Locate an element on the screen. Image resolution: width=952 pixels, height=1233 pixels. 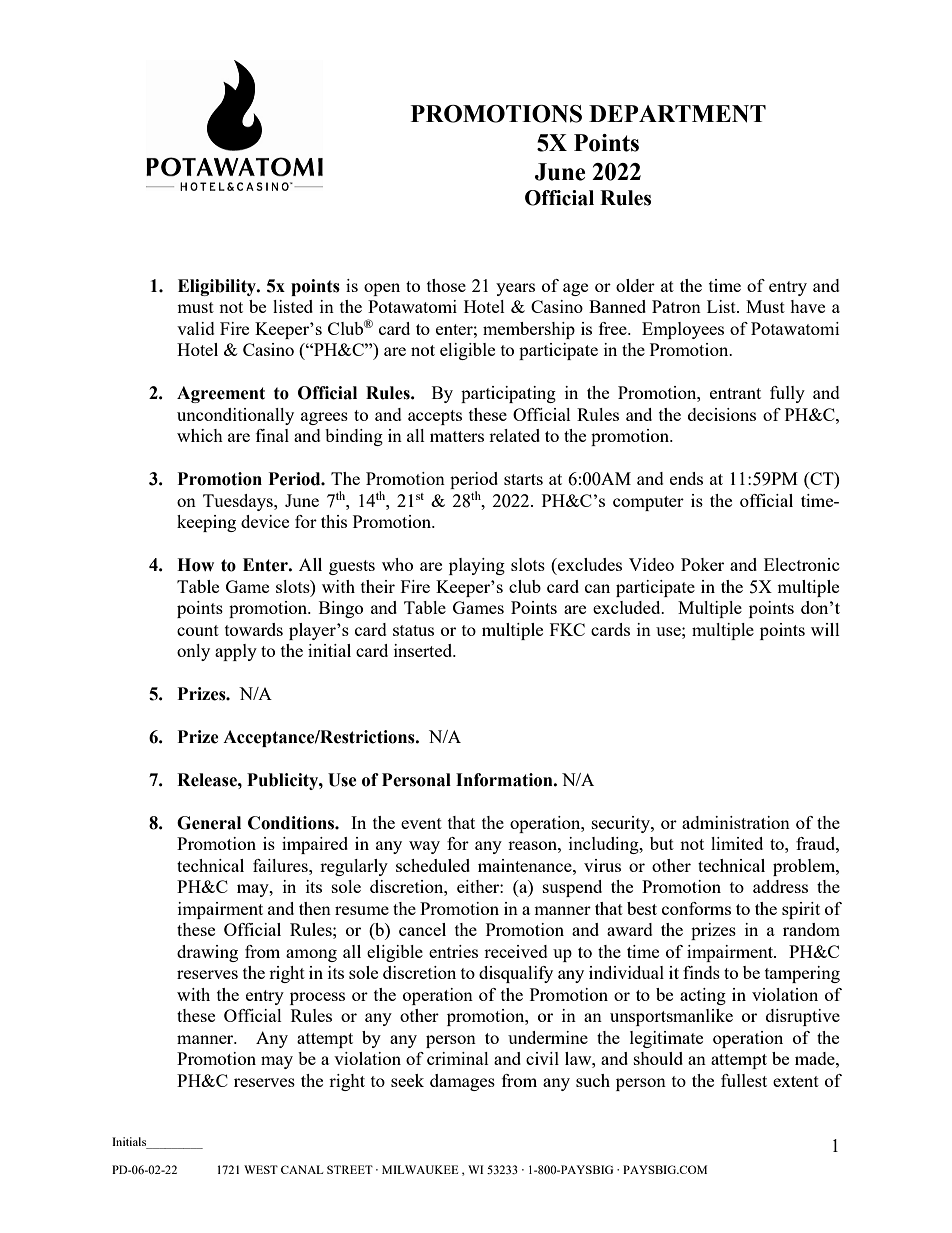
DEPARTMENT is located at coordinates (677, 114).
